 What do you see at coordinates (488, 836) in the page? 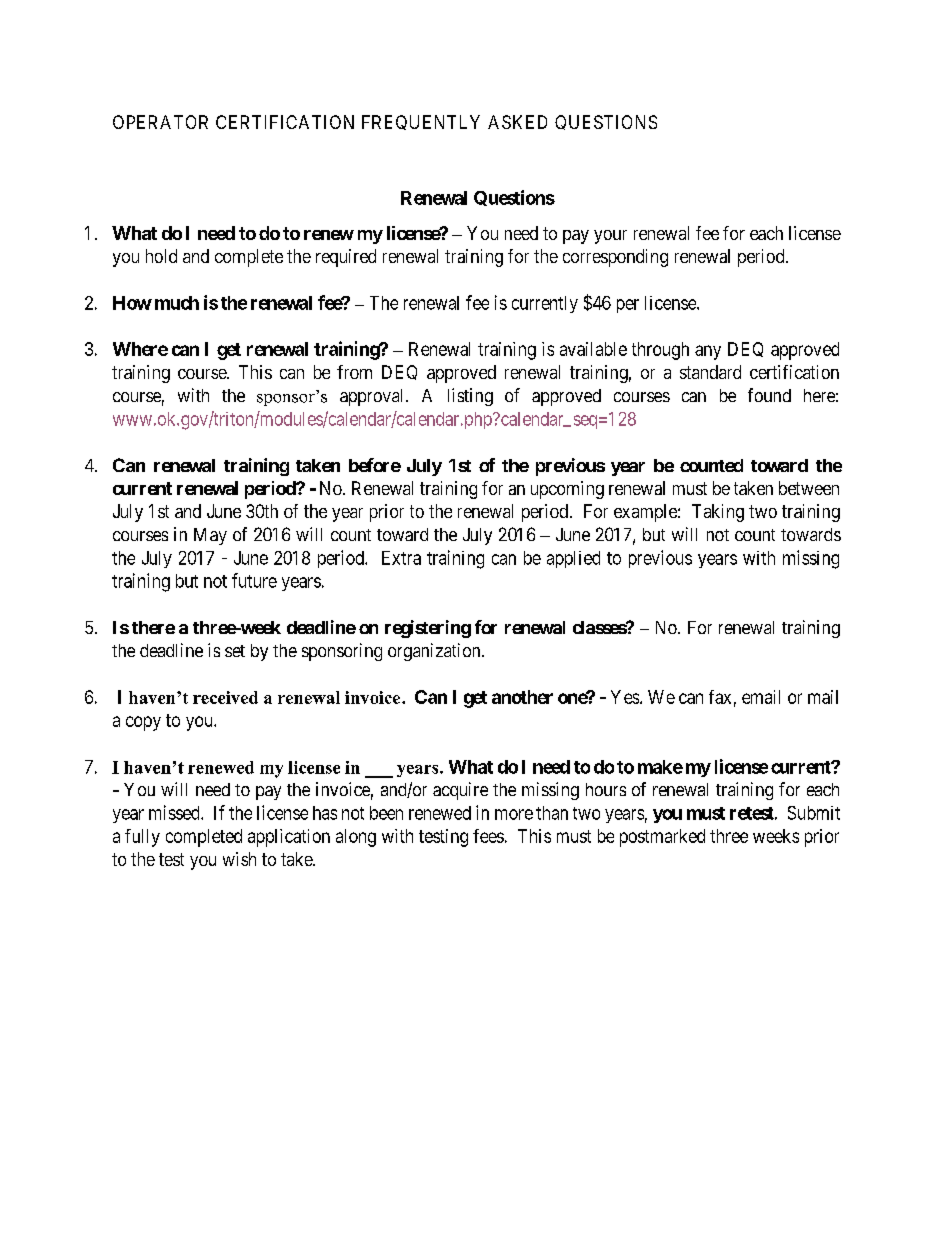
I see `fees` at bounding box center [488, 836].
